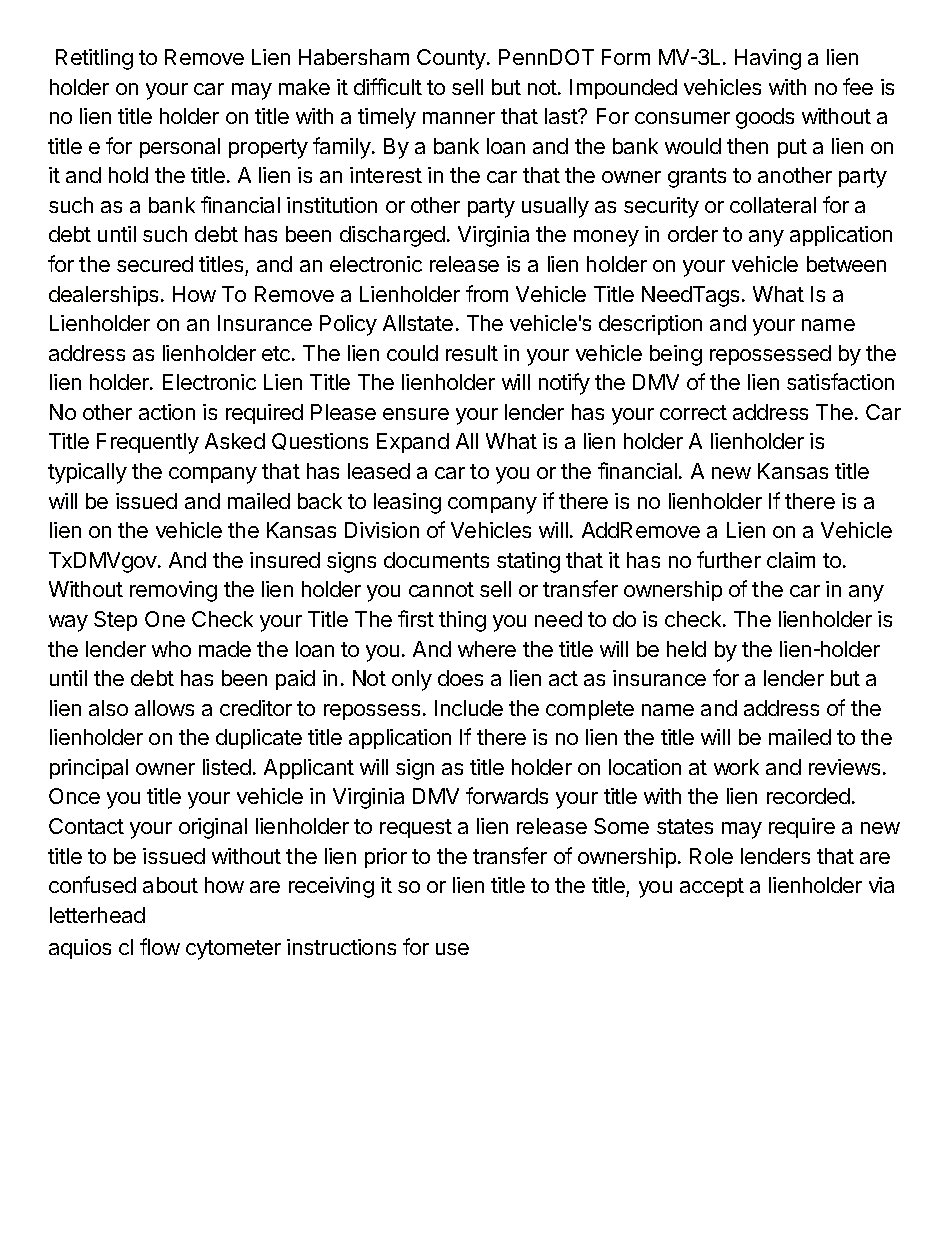 This page has width=952, height=1233. Describe the element at coordinates (407, 503) in the page. I see `leasing` at that location.
